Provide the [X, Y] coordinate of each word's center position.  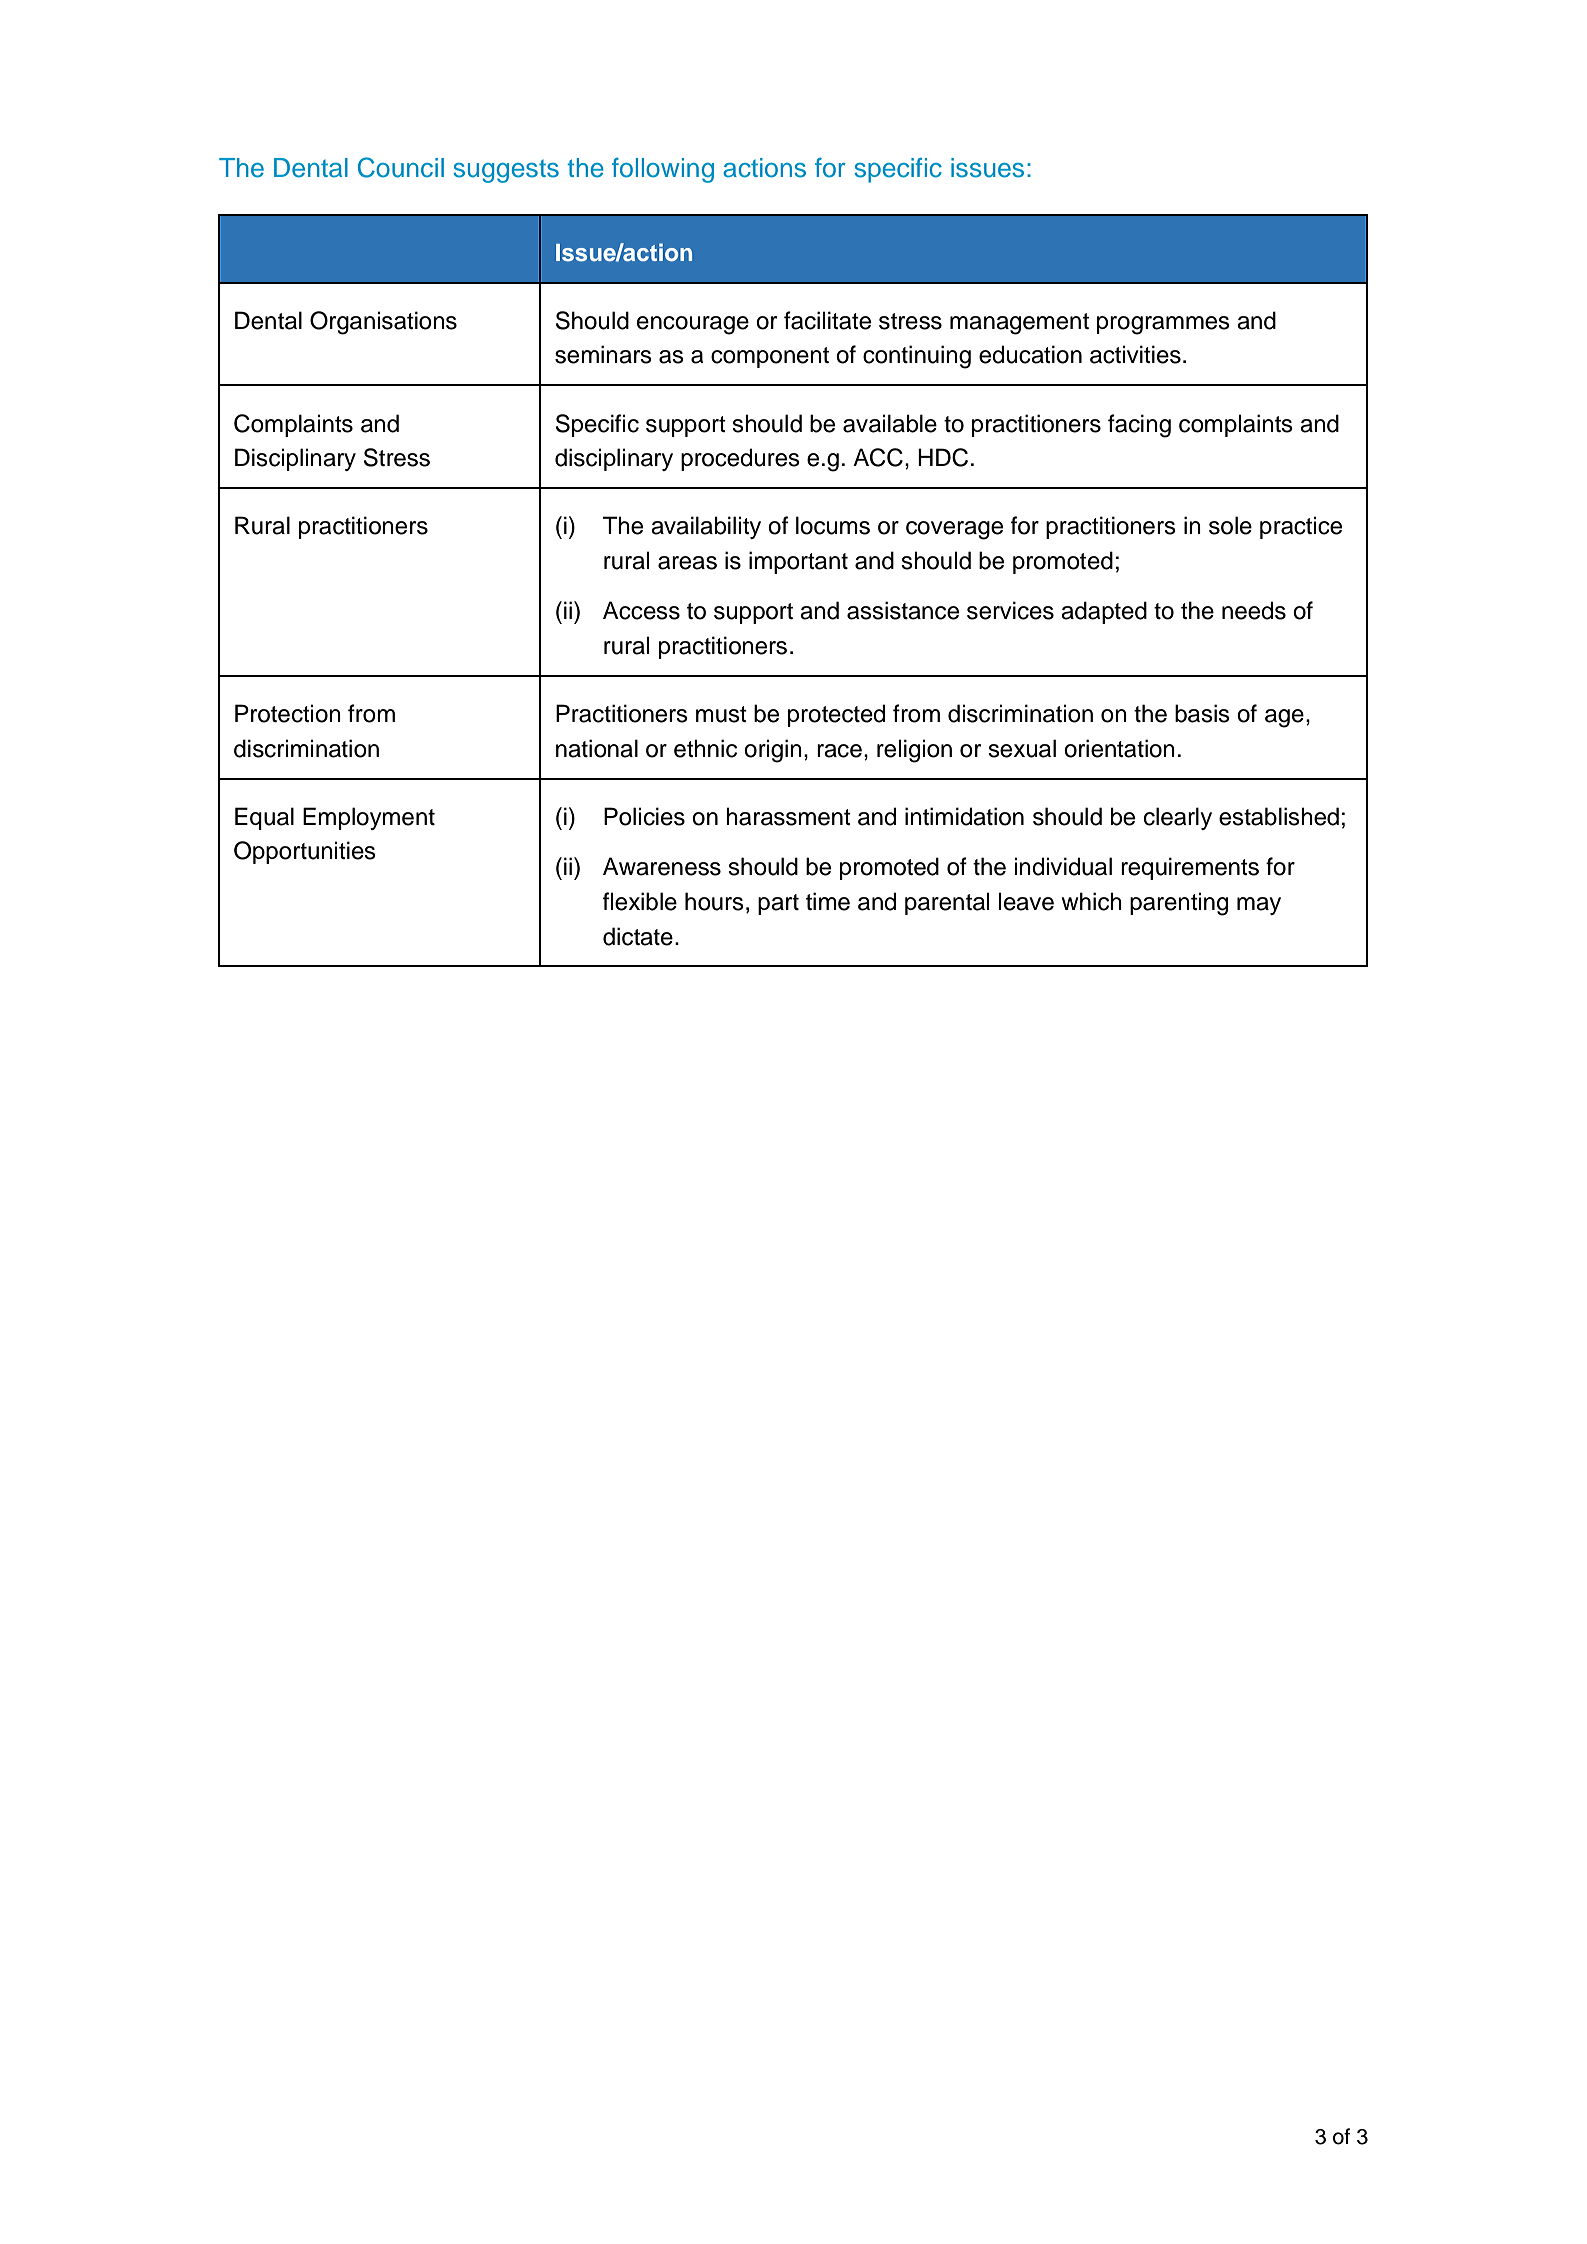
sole [1230, 525]
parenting [1179, 904]
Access [641, 610]
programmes [1163, 325]
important [798, 562]
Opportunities [305, 852]
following [663, 170]
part [778, 904]
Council [401, 167]
